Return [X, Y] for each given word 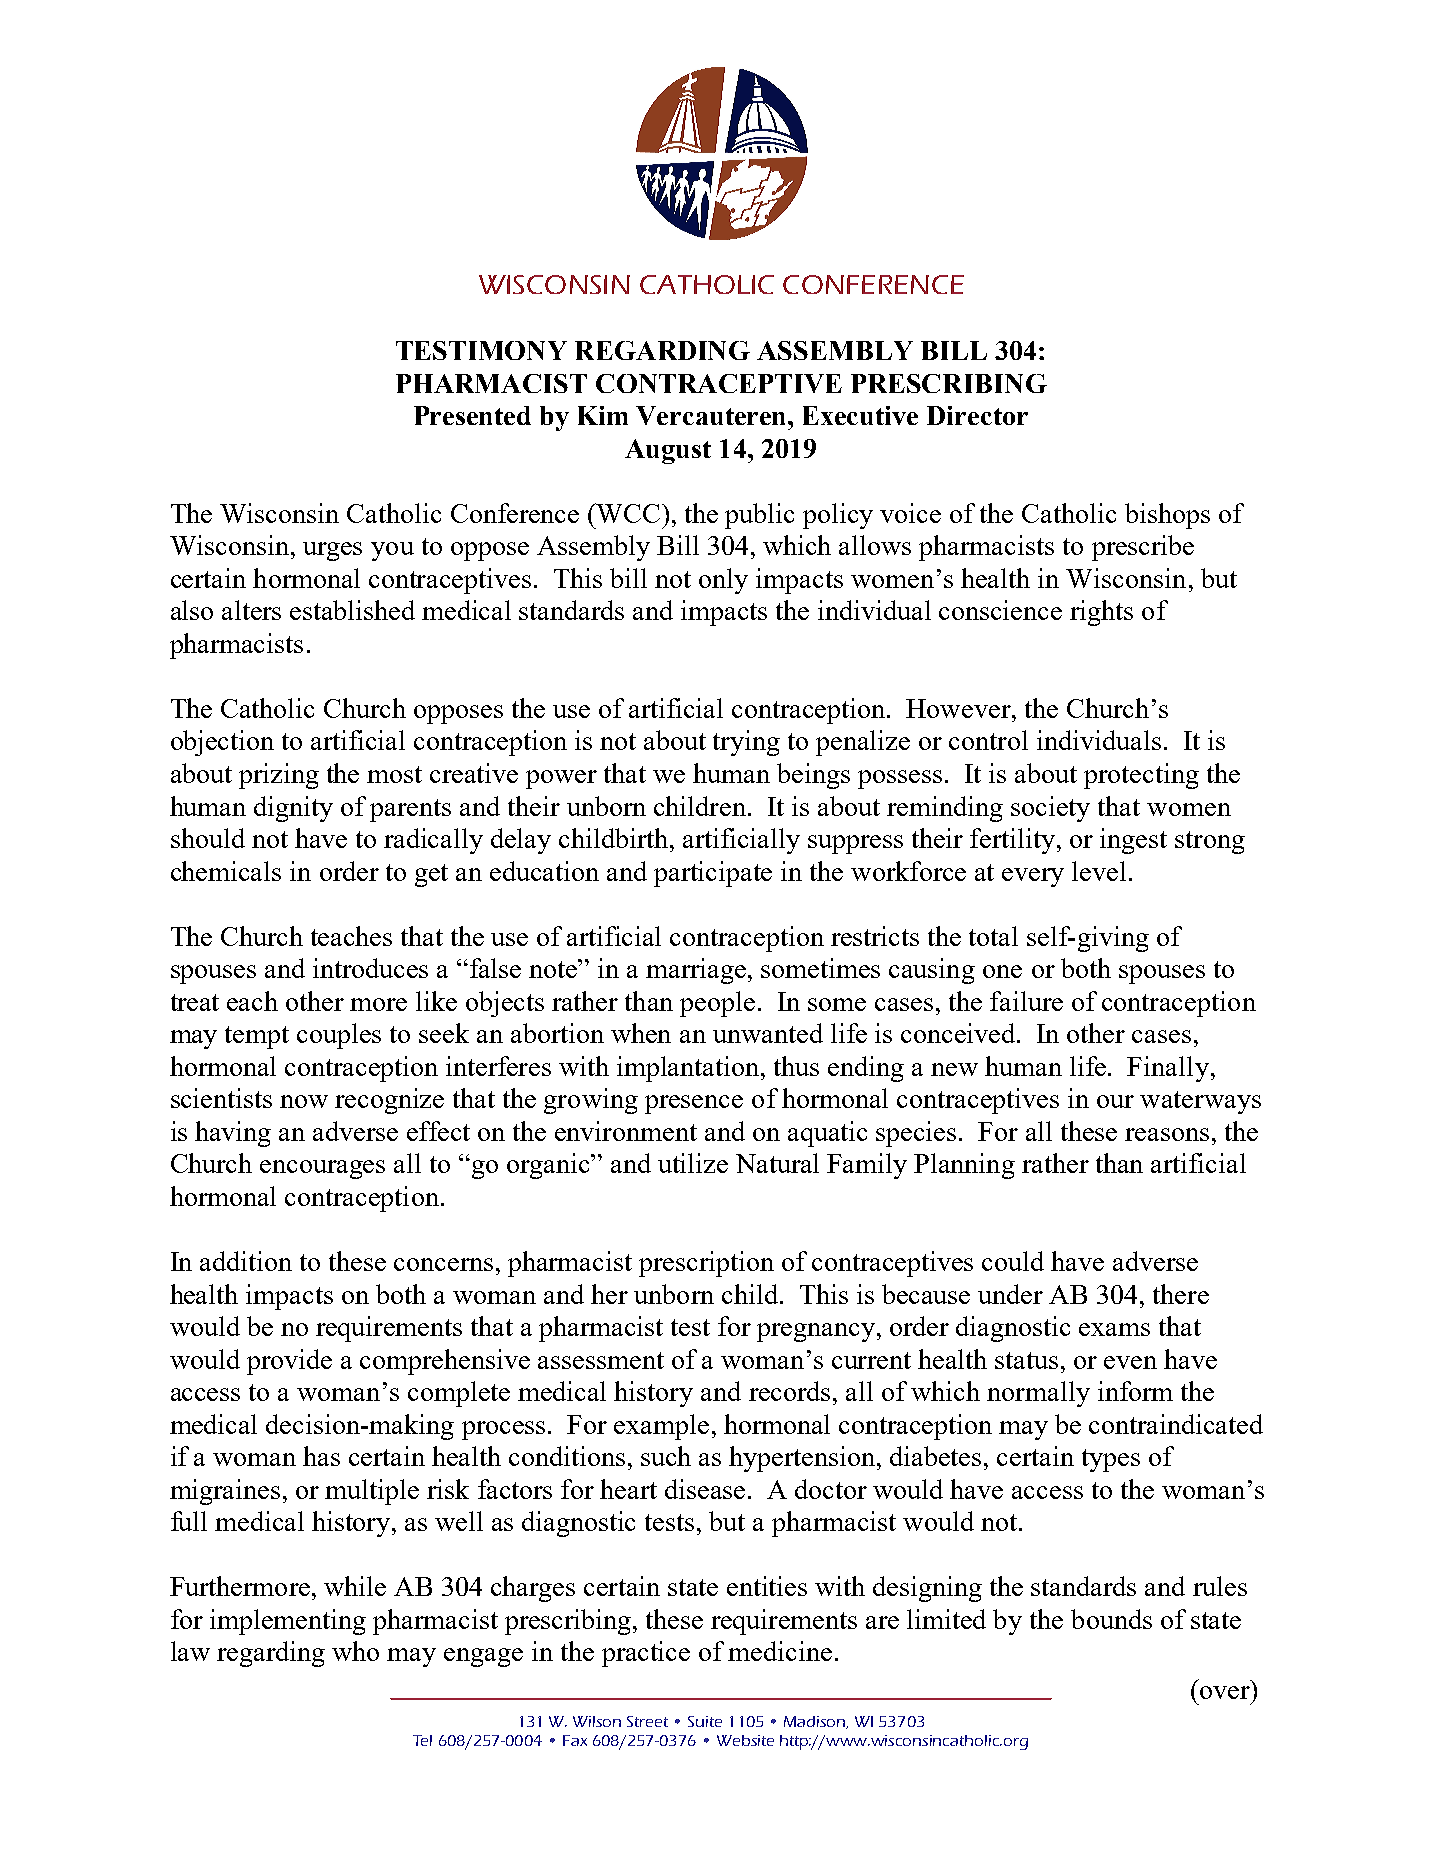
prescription [706, 1264]
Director [977, 415]
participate [713, 874]
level [1099, 871]
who [355, 1651]
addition [246, 1261]
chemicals [226, 871]
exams [1114, 1329]
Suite [705, 1721]
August [668, 451]
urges [332, 551]
